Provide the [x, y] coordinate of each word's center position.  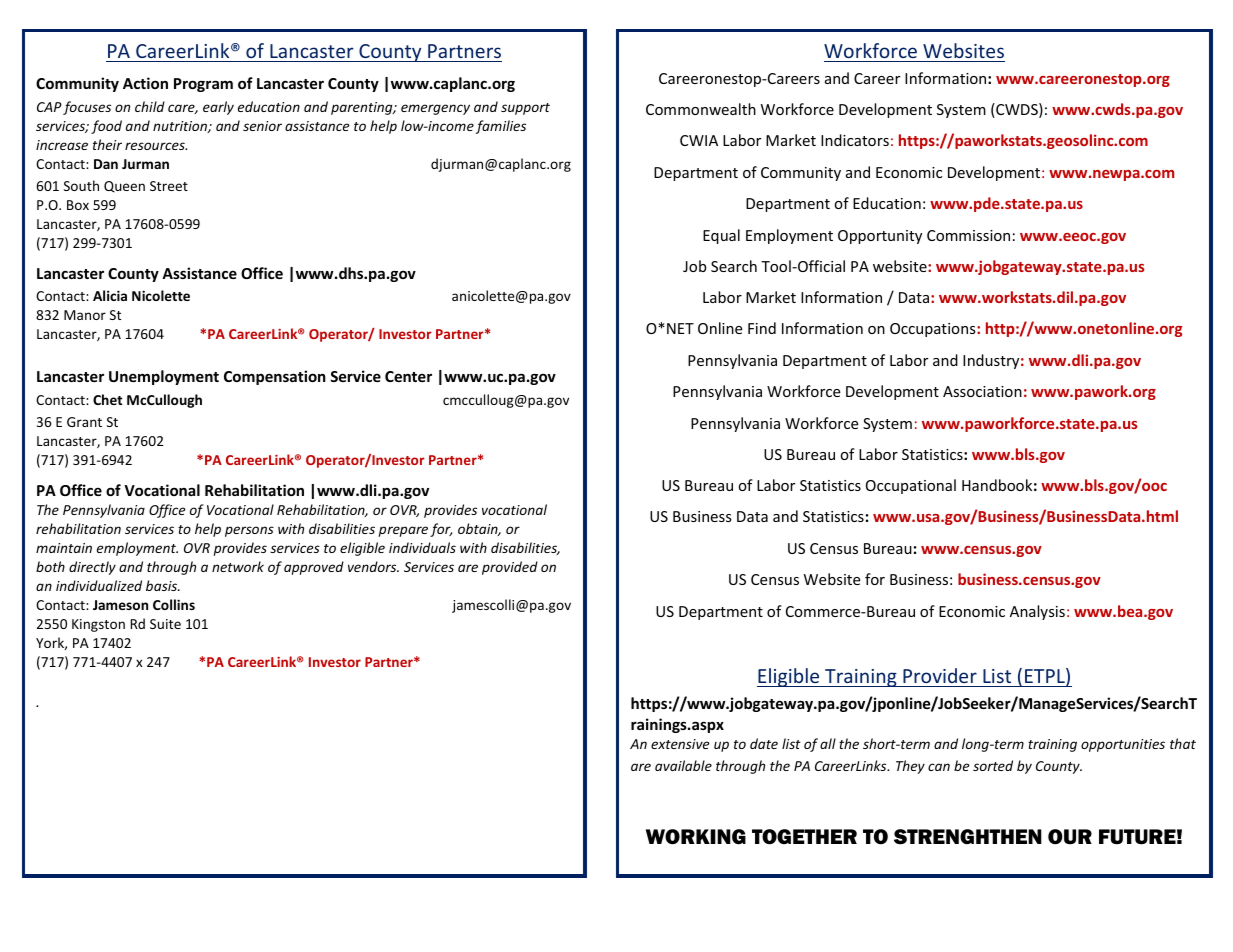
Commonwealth [701, 109]
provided [510, 568]
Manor [85, 315]
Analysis [1037, 612]
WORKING [696, 837]
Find [762, 328]
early [218, 108]
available [683, 765]
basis [162, 585]
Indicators [855, 140]
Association [982, 391]
